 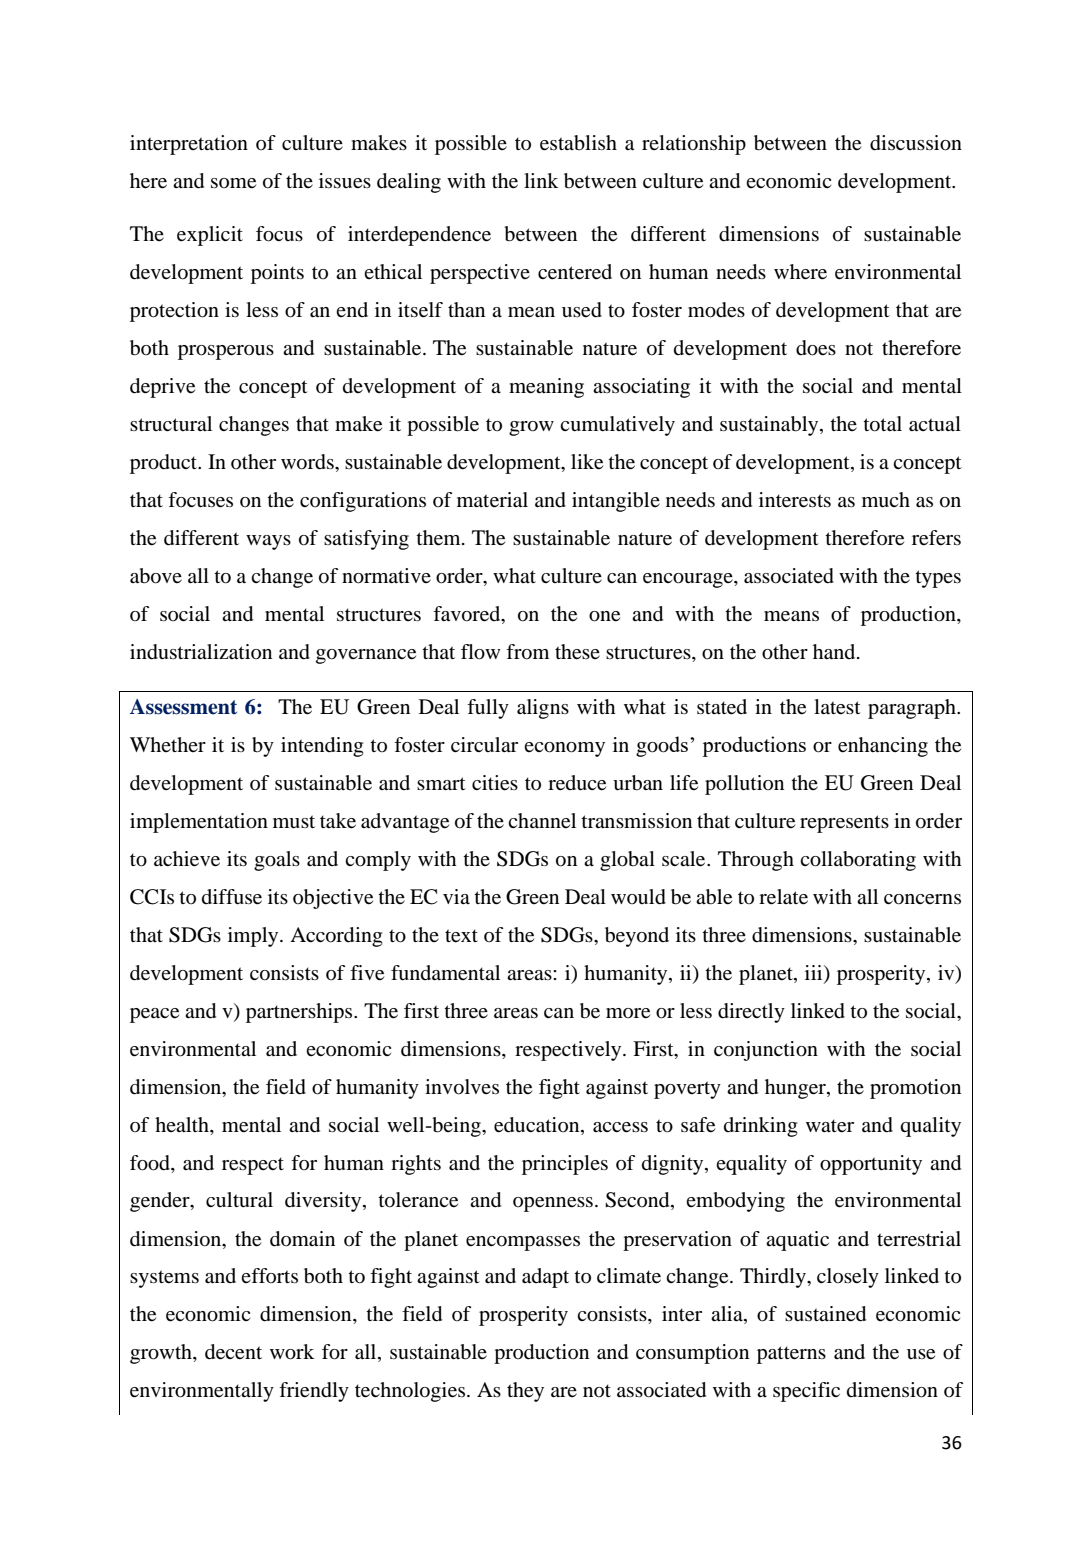 What do you see at coordinates (525, 1392) in the screenshot?
I see `they` at bounding box center [525, 1392].
